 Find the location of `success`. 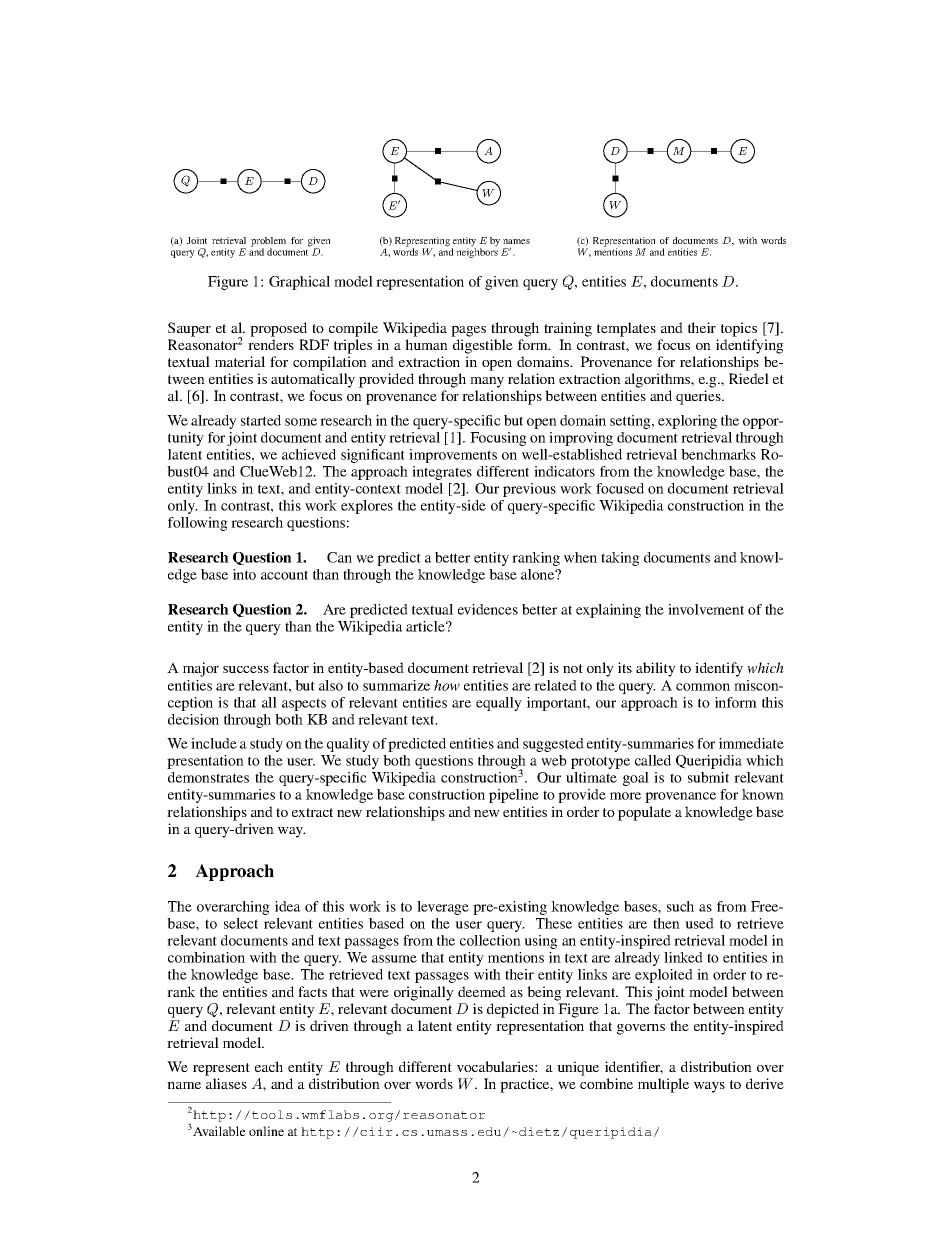

success is located at coordinates (246, 669).
